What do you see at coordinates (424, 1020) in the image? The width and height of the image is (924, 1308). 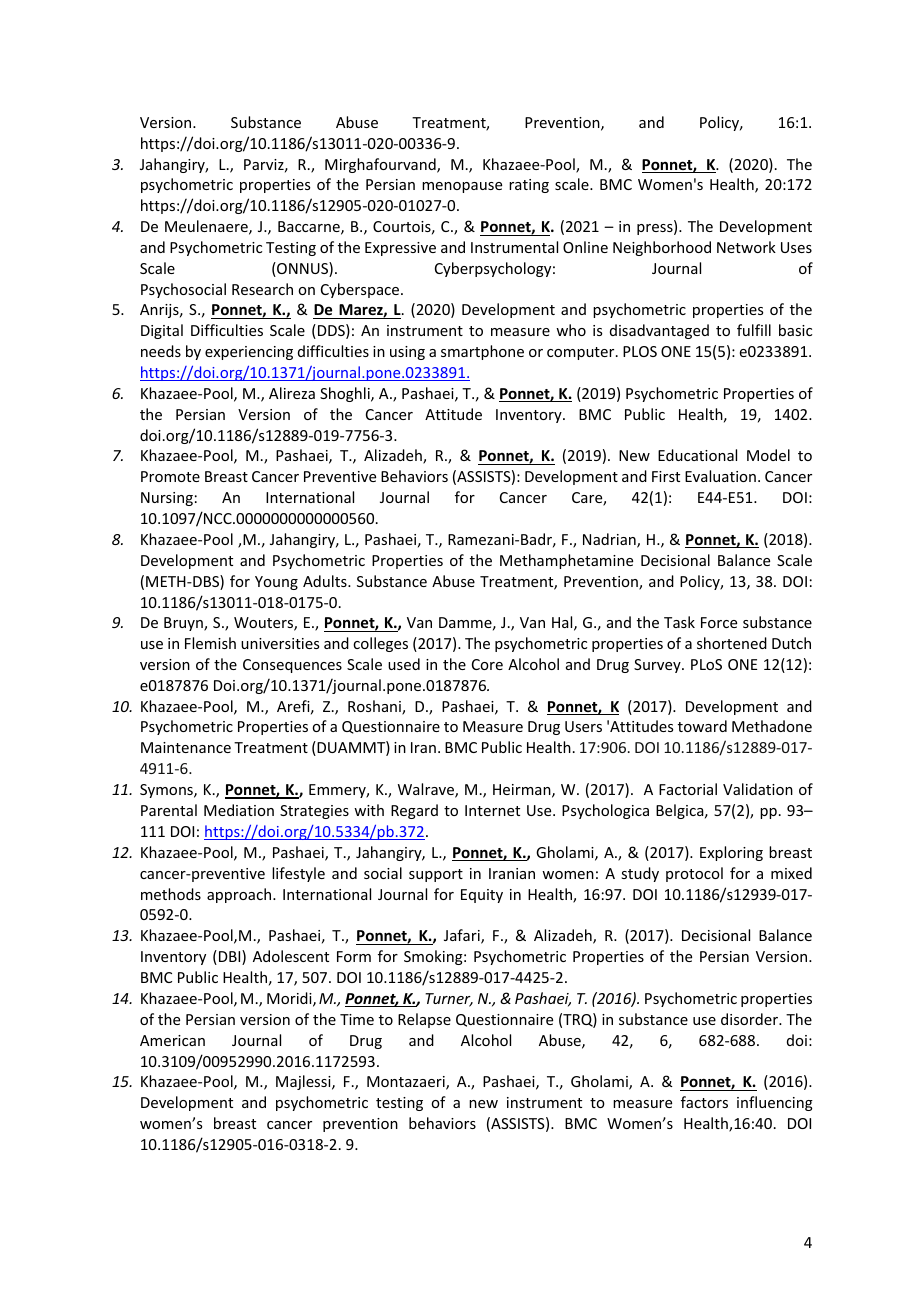 I see `Relapse` at bounding box center [424, 1020].
